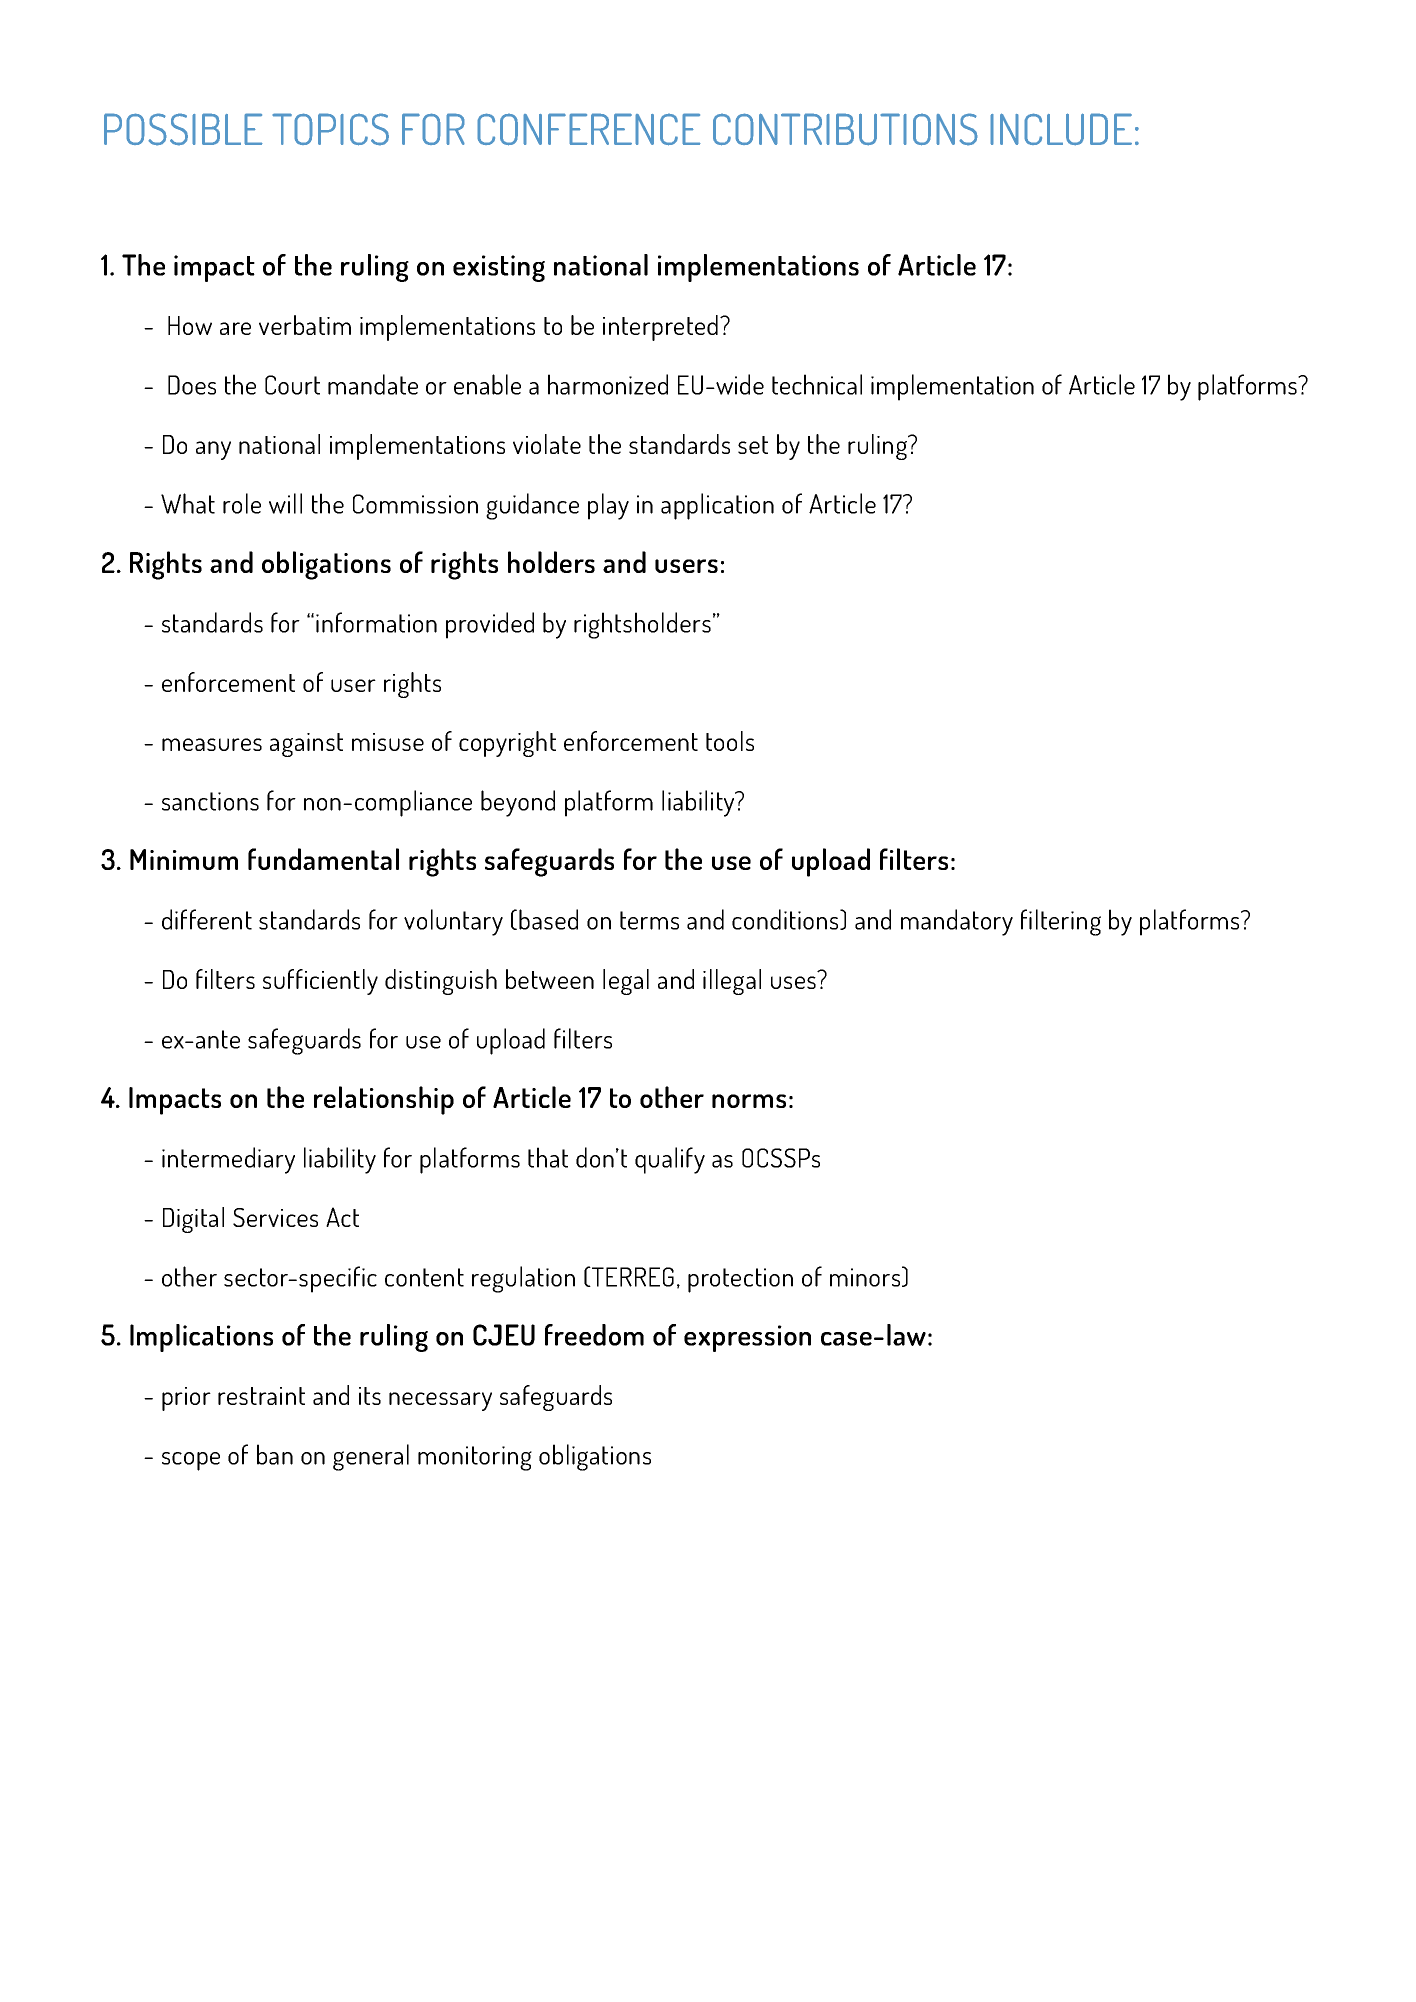 The width and height of the image is (1416, 2002). I want to click on freedom, so click(594, 1335).
